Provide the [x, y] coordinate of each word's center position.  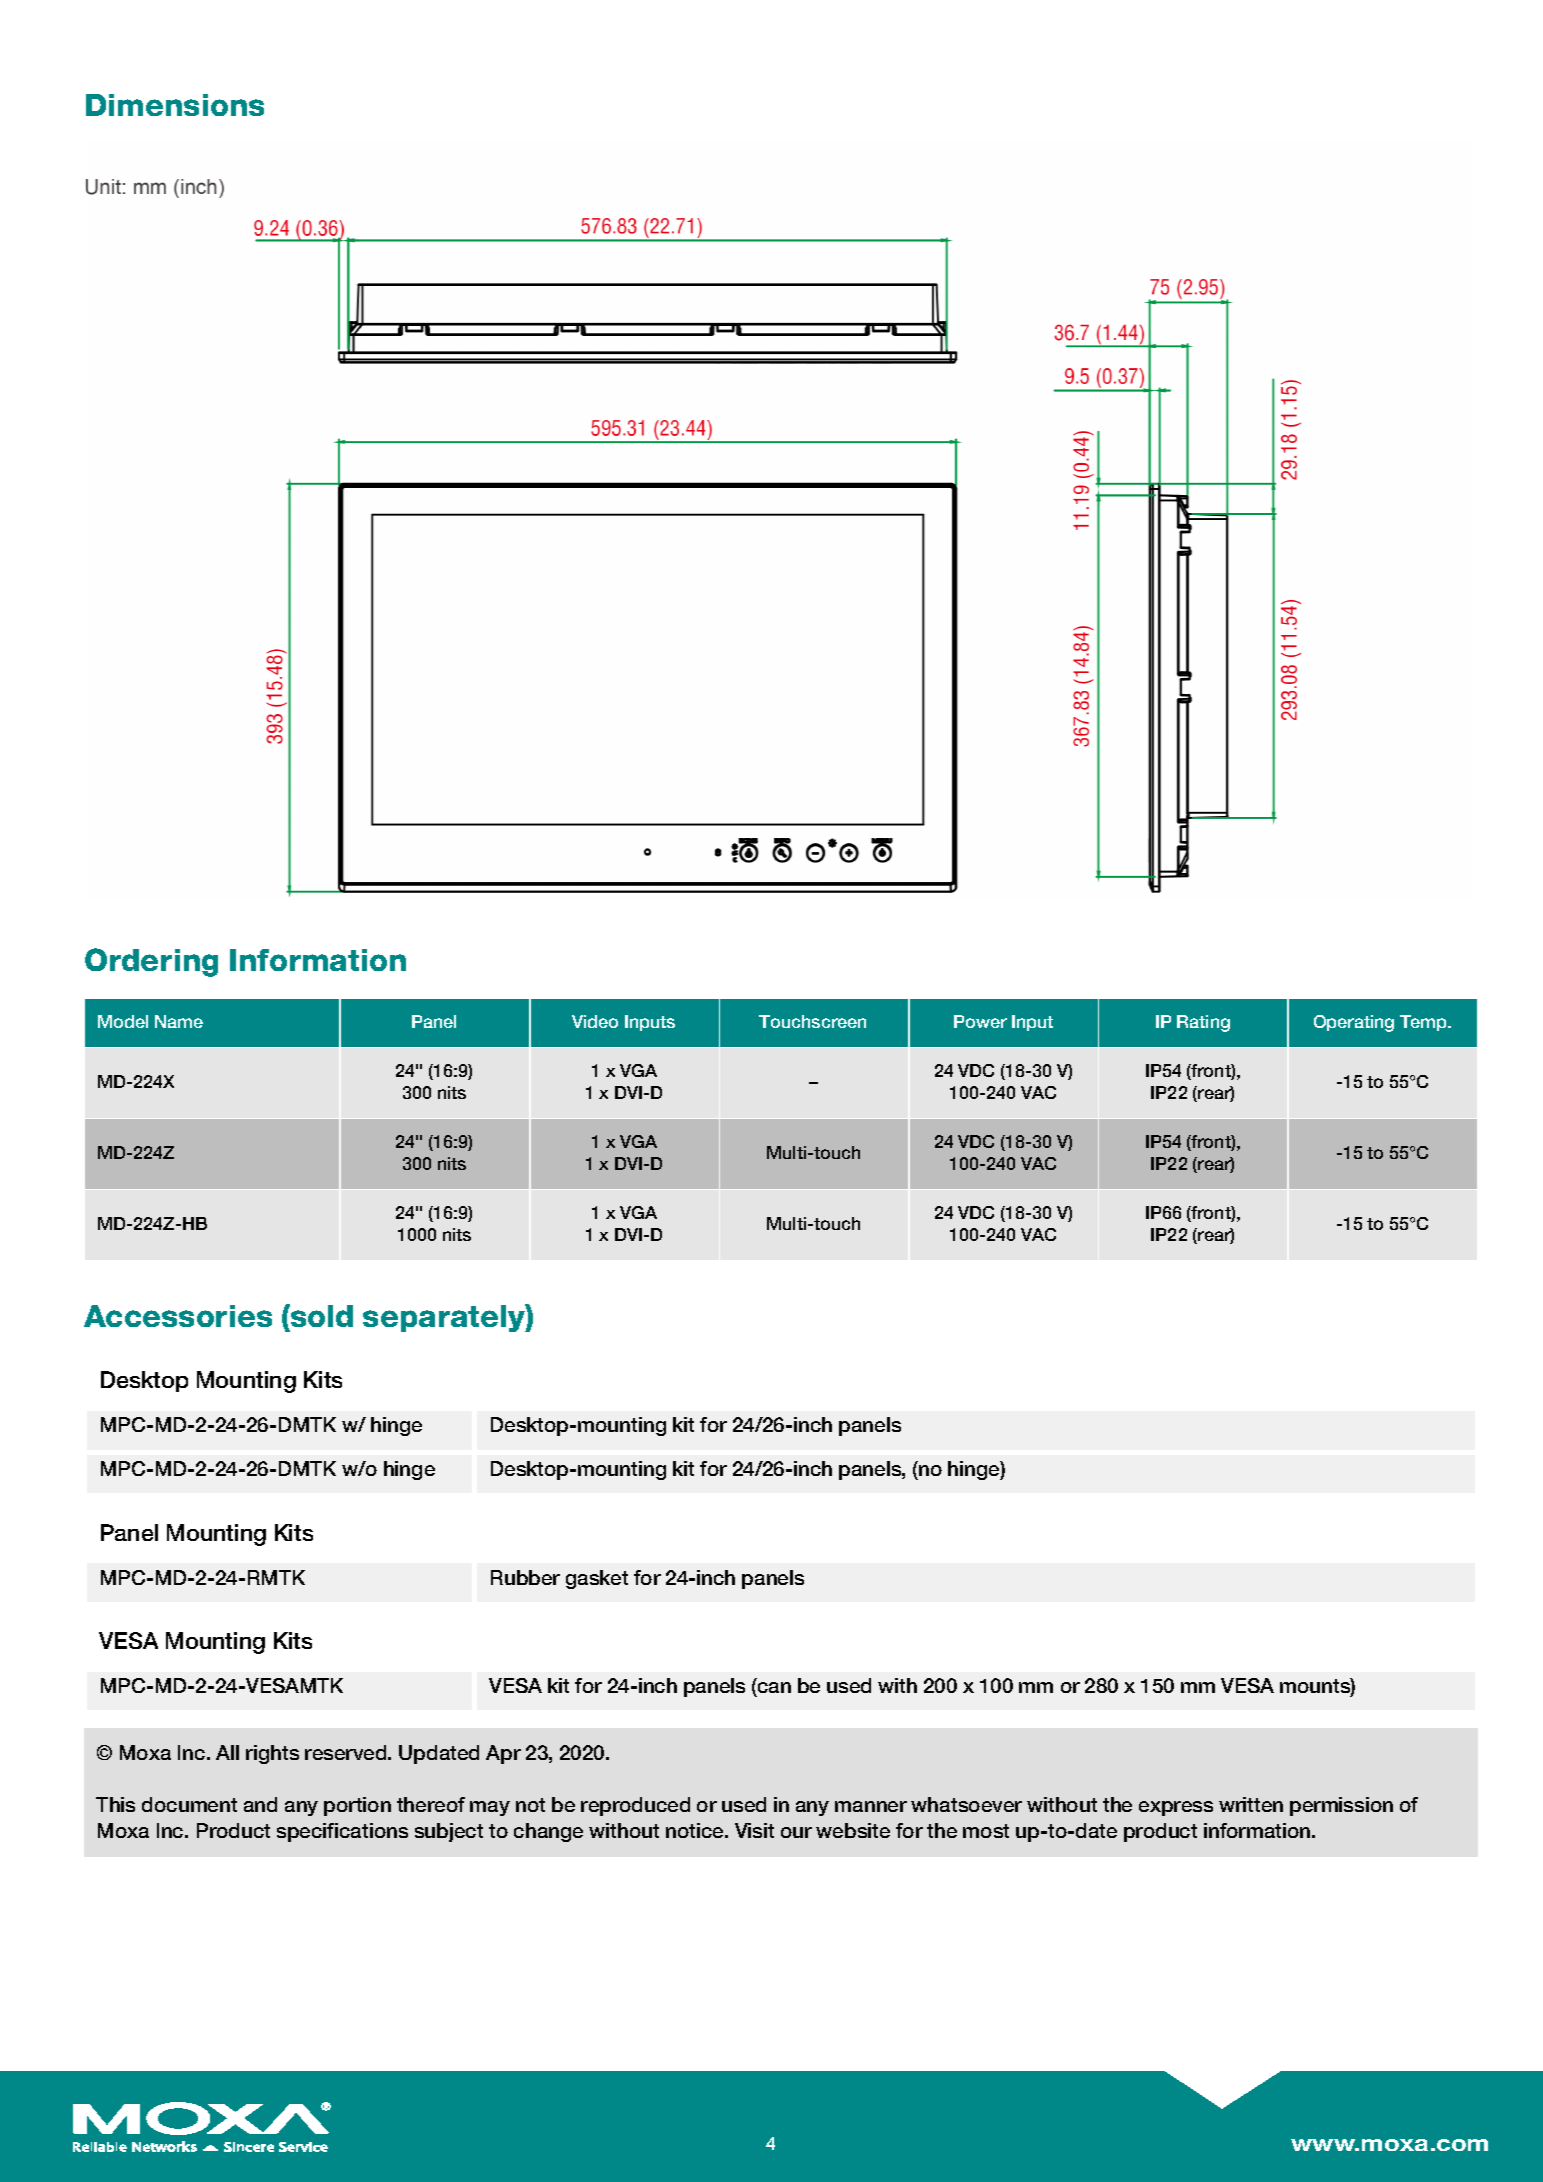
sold [321, 1315]
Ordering [151, 962]
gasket [597, 1579]
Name [179, 1021]
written [1251, 1804]
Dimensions [175, 105]
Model [123, 1021]
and [260, 1804]
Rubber [525, 1577]
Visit [754, 1830]
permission [1341, 1806]
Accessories [178, 1316]
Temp [1425, 1023]
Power [980, 1021]
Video [595, 1021]
